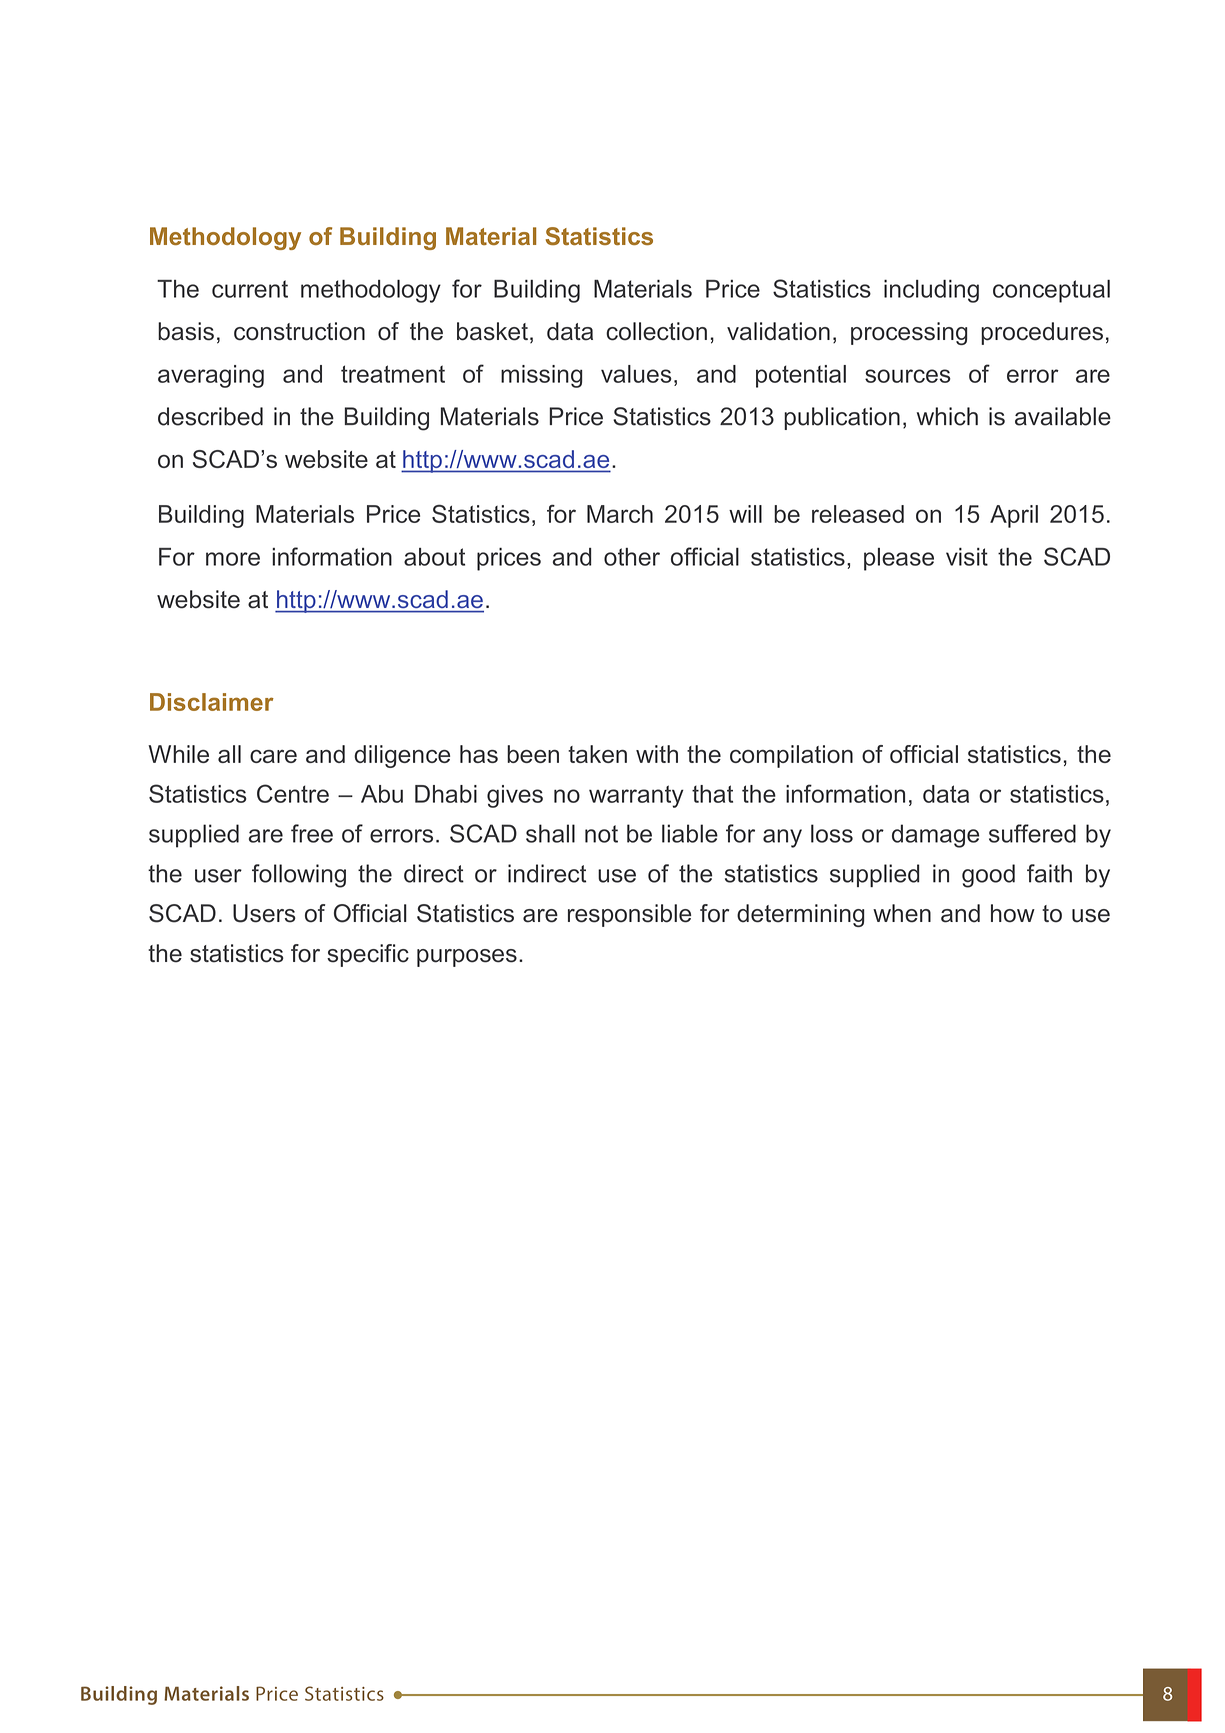 The width and height of the screenshot is (1225, 1733). I want to click on Centre, so click(293, 793).
